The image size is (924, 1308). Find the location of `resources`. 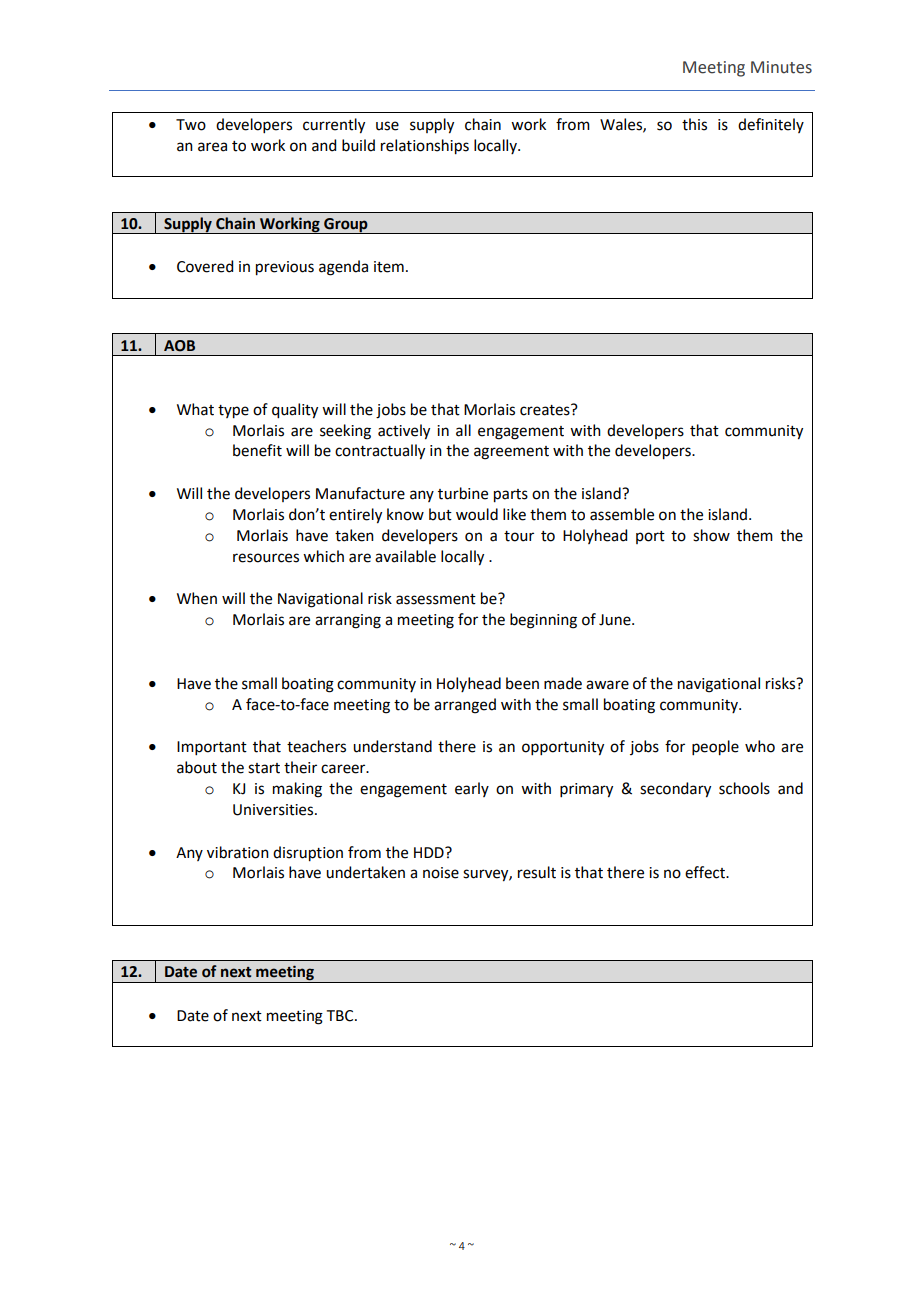

resources is located at coordinates (266, 558).
